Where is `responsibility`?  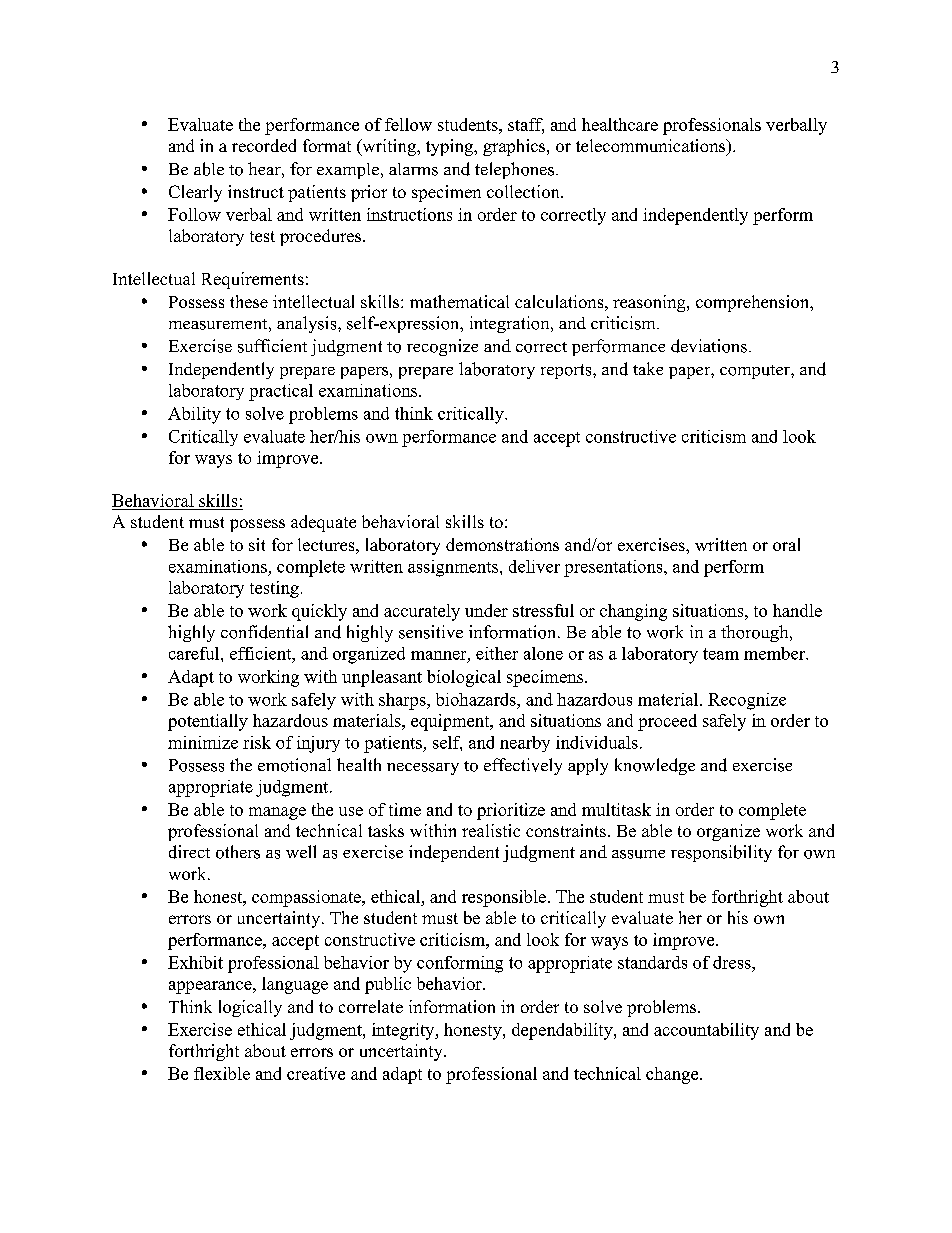
responsibility is located at coordinates (721, 853).
